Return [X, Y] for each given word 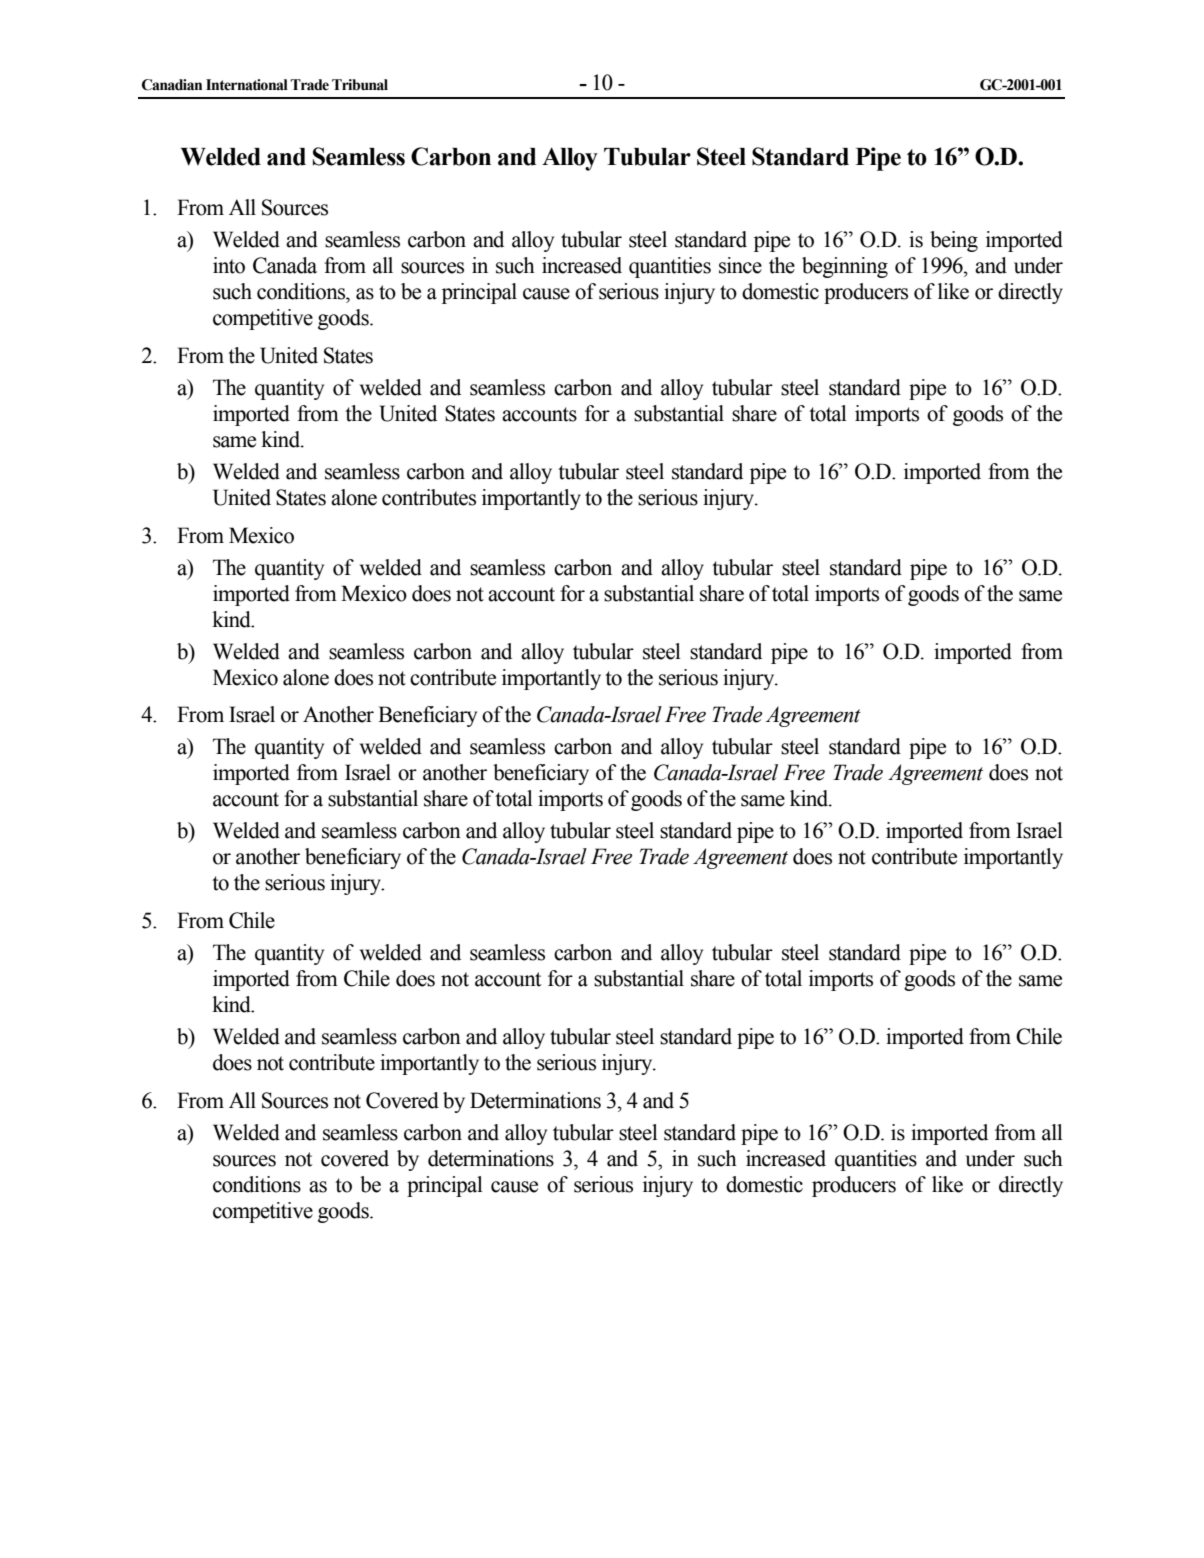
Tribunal [360, 85]
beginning [845, 267]
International [247, 85]
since [740, 265]
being [954, 241]
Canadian [172, 85]
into [229, 265]
